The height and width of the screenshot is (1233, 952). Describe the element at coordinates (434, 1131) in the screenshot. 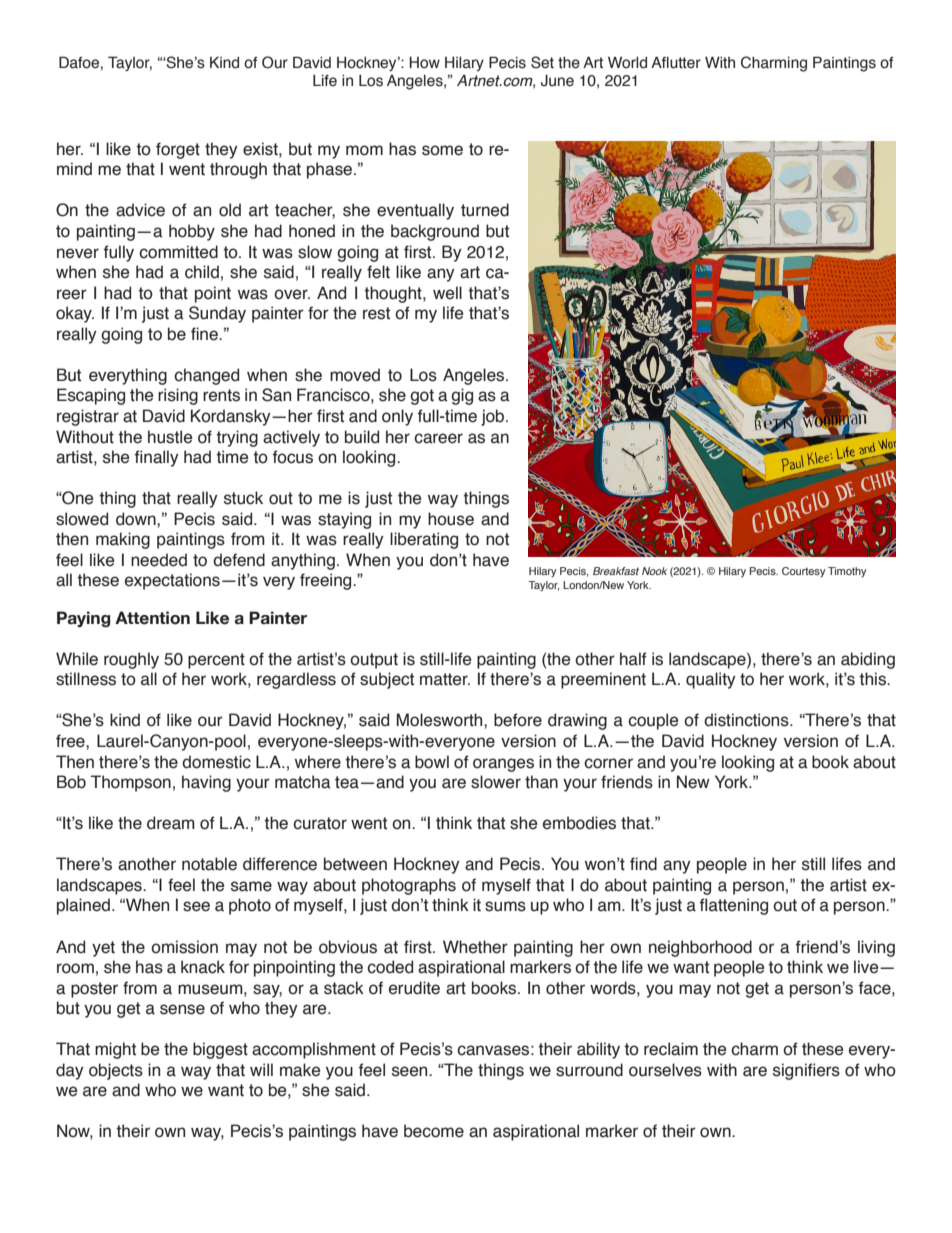

I see `become` at that location.
